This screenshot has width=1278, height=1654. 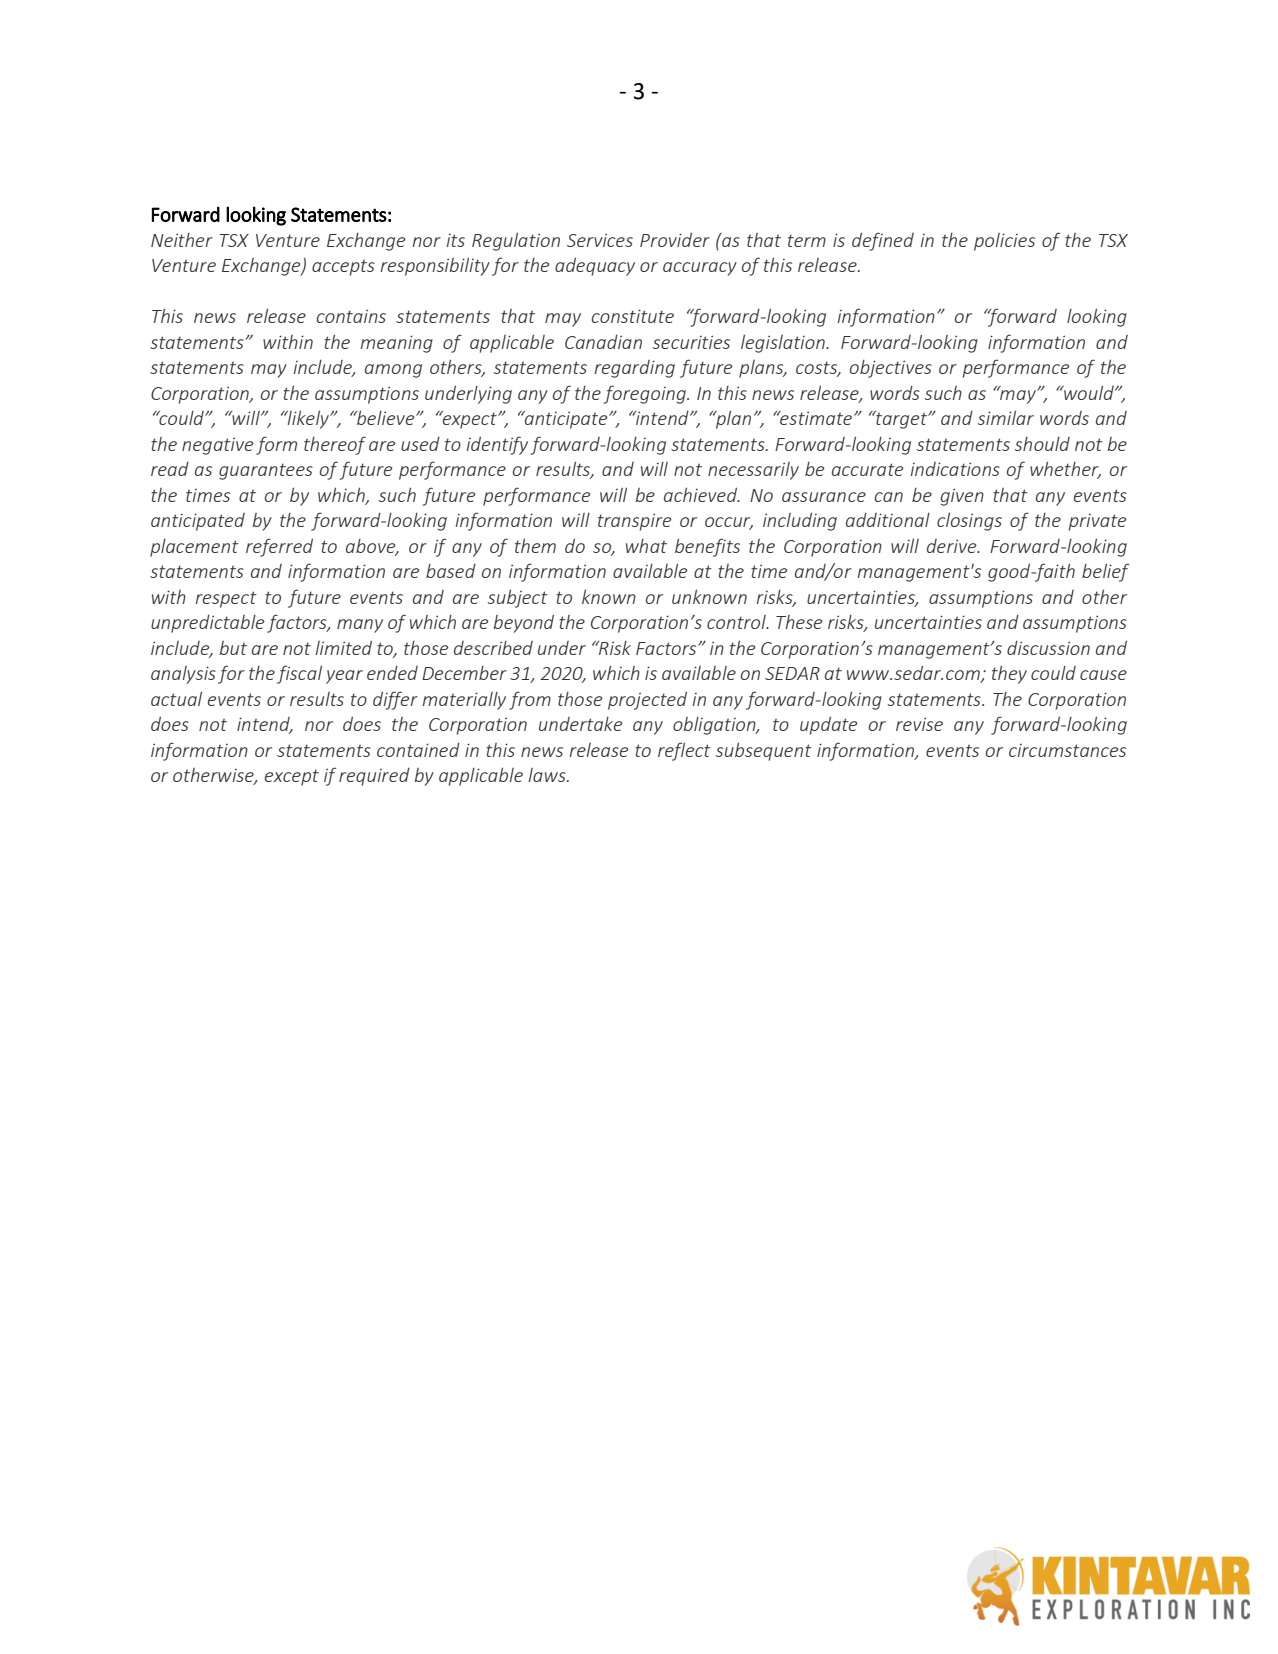 I want to click on control, so click(x=737, y=622).
